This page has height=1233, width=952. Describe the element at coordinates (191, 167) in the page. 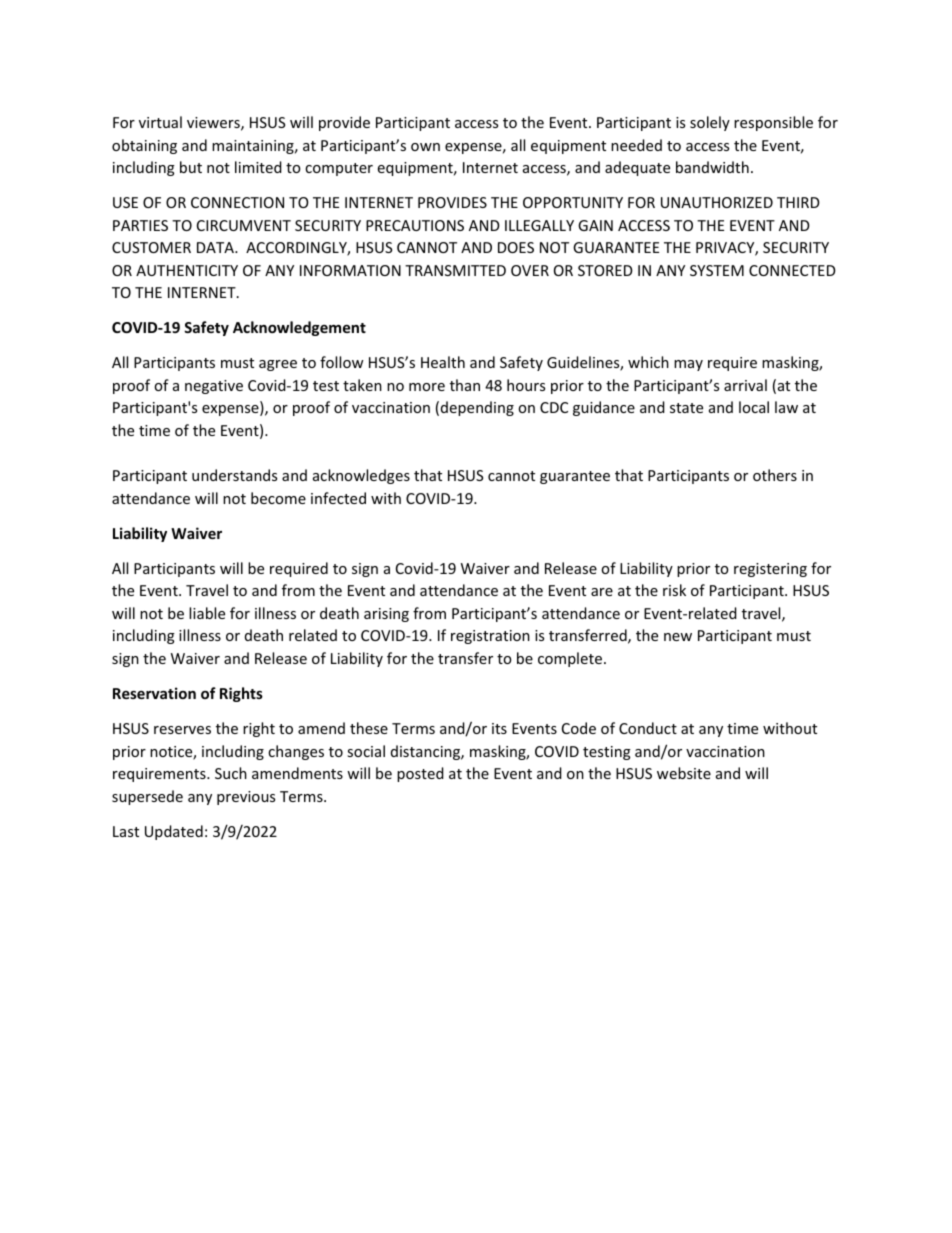

I see `but` at that location.
